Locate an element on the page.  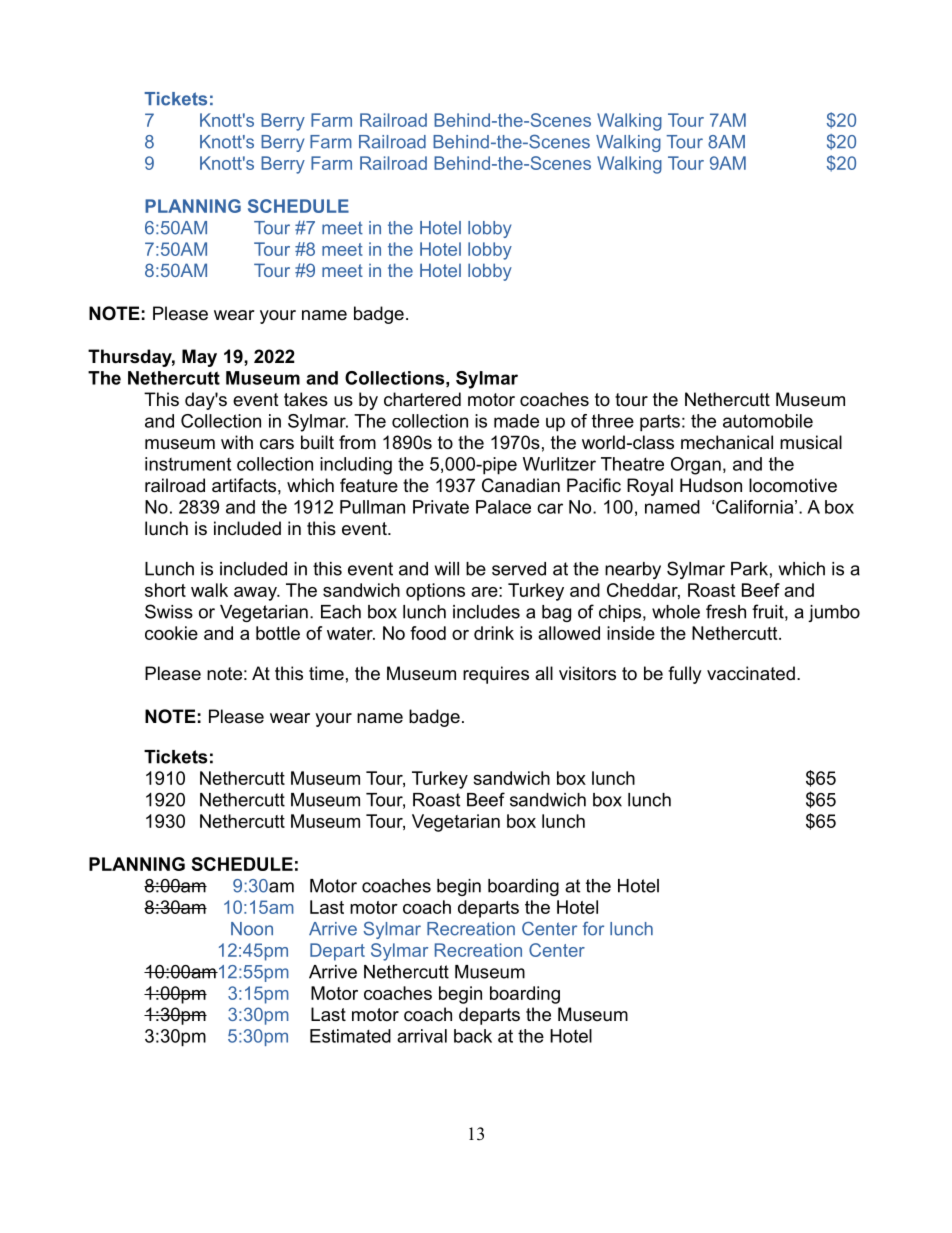
May is located at coordinates (199, 358).
